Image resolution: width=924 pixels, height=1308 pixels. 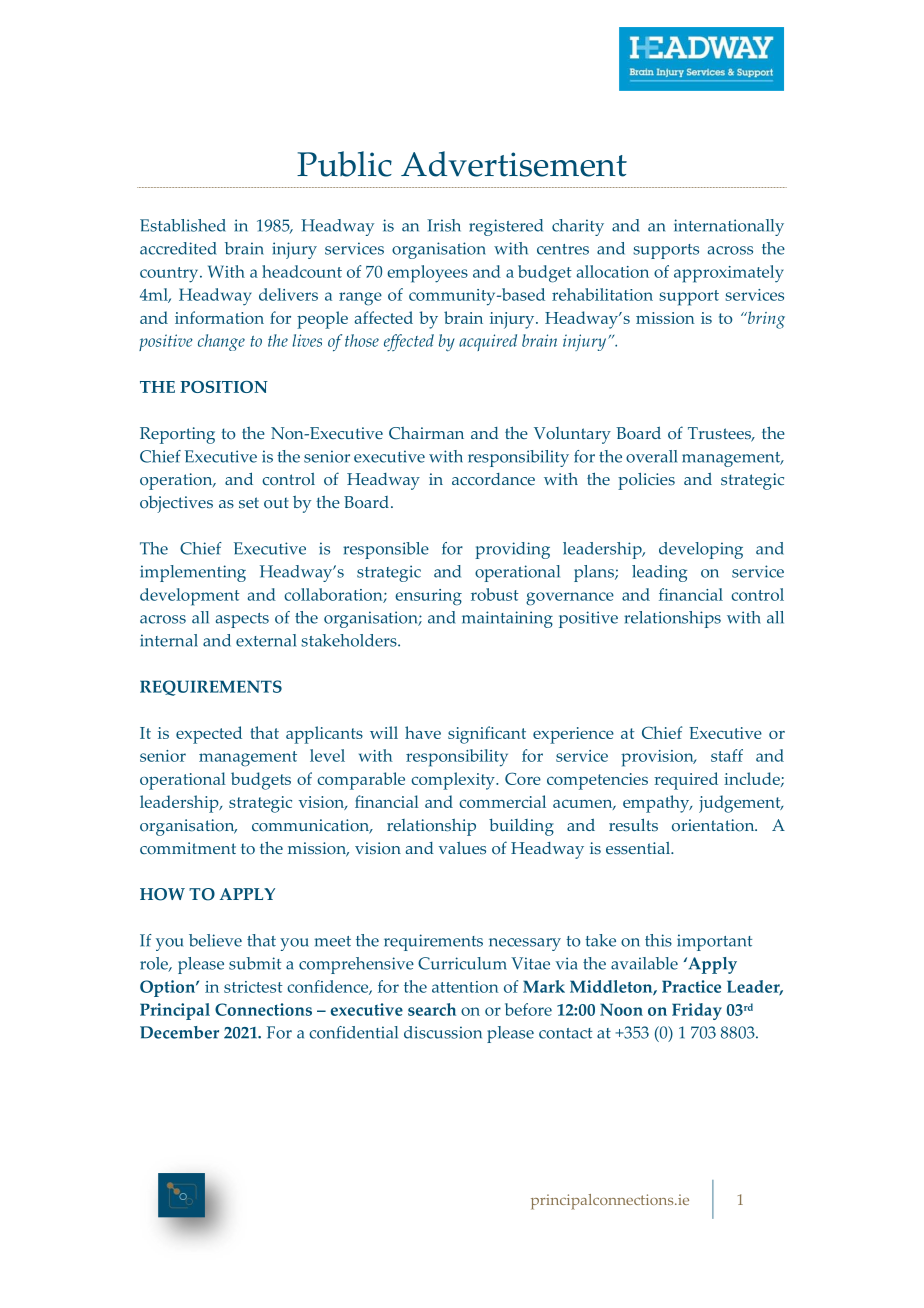 What do you see at coordinates (183, 225) in the page?
I see `Established` at bounding box center [183, 225].
